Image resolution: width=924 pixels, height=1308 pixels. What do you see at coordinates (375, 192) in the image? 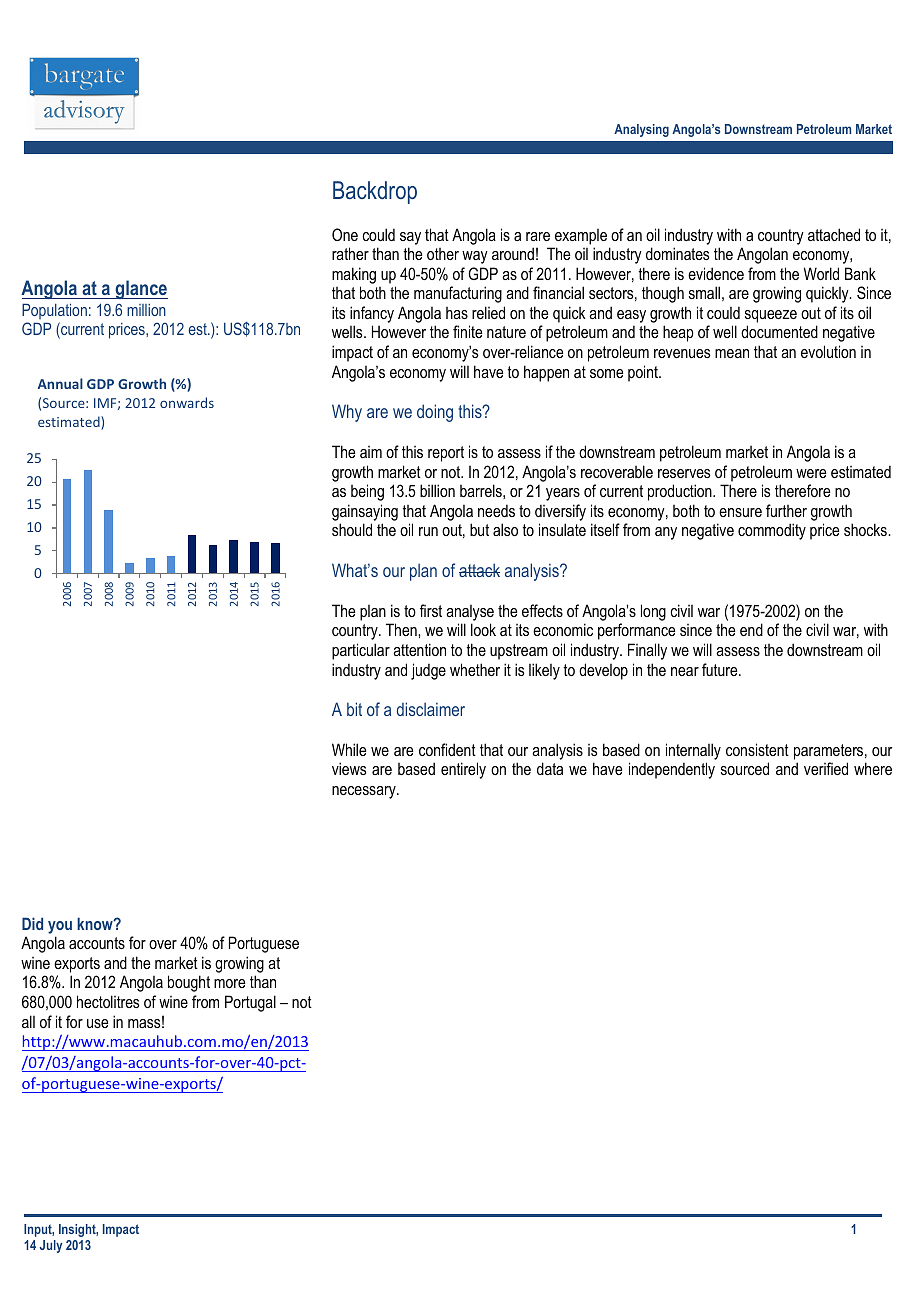
I see `Backdrop` at bounding box center [375, 192].
